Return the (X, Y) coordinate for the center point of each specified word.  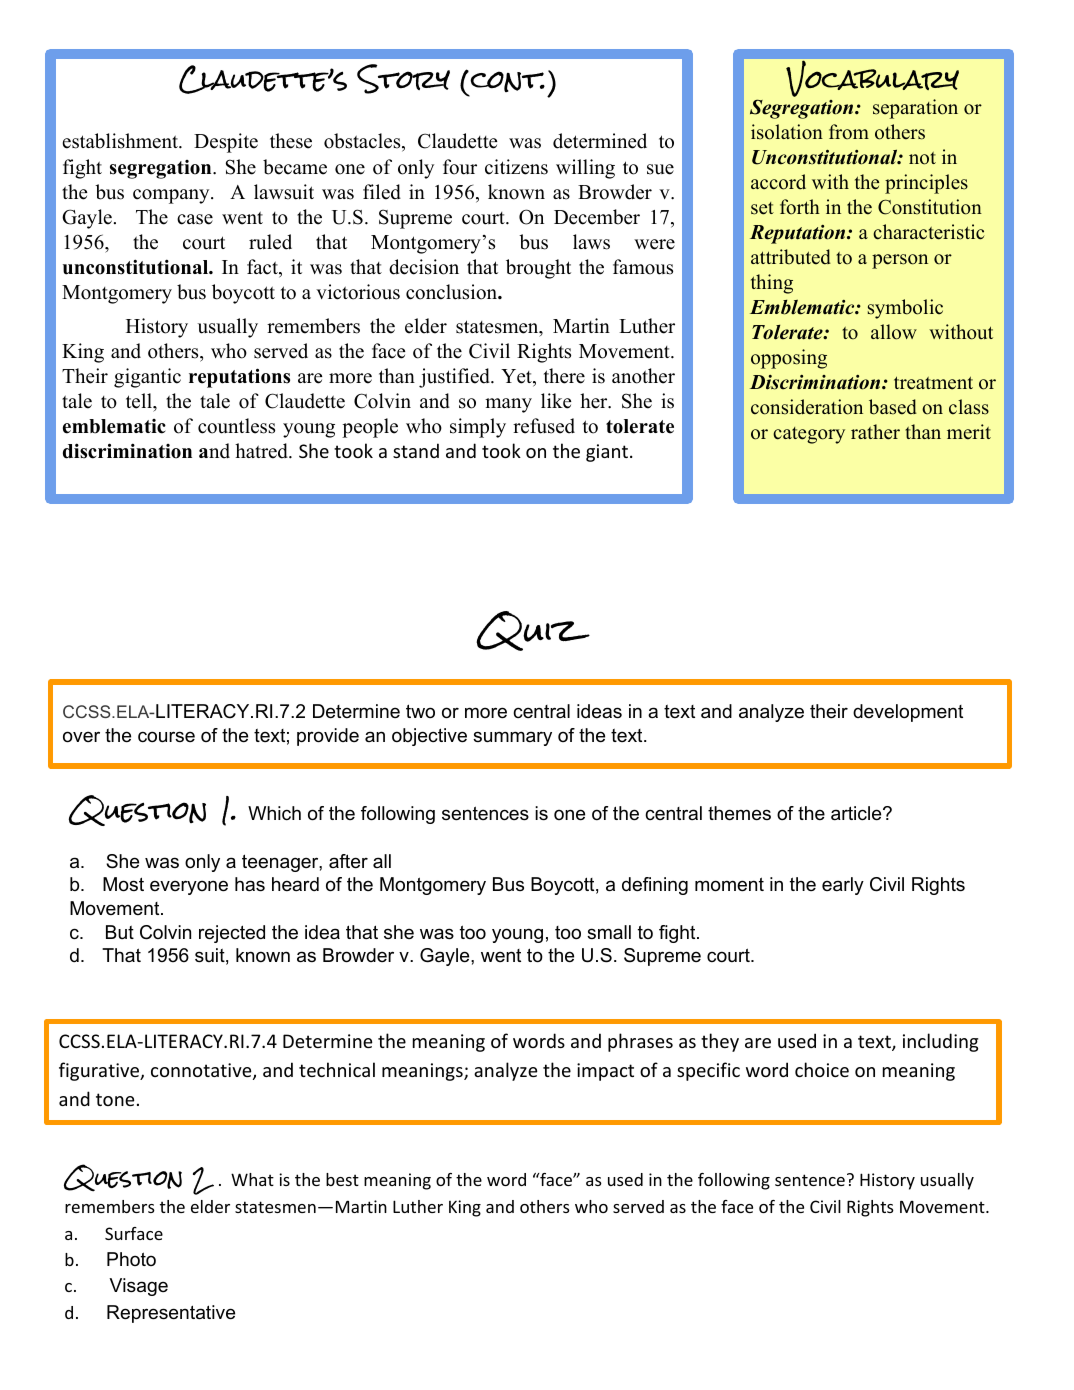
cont (506, 82)
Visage (138, 1287)
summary (512, 738)
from (849, 132)
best (342, 1179)
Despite (226, 143)
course (166, 737)
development (908, 713)
